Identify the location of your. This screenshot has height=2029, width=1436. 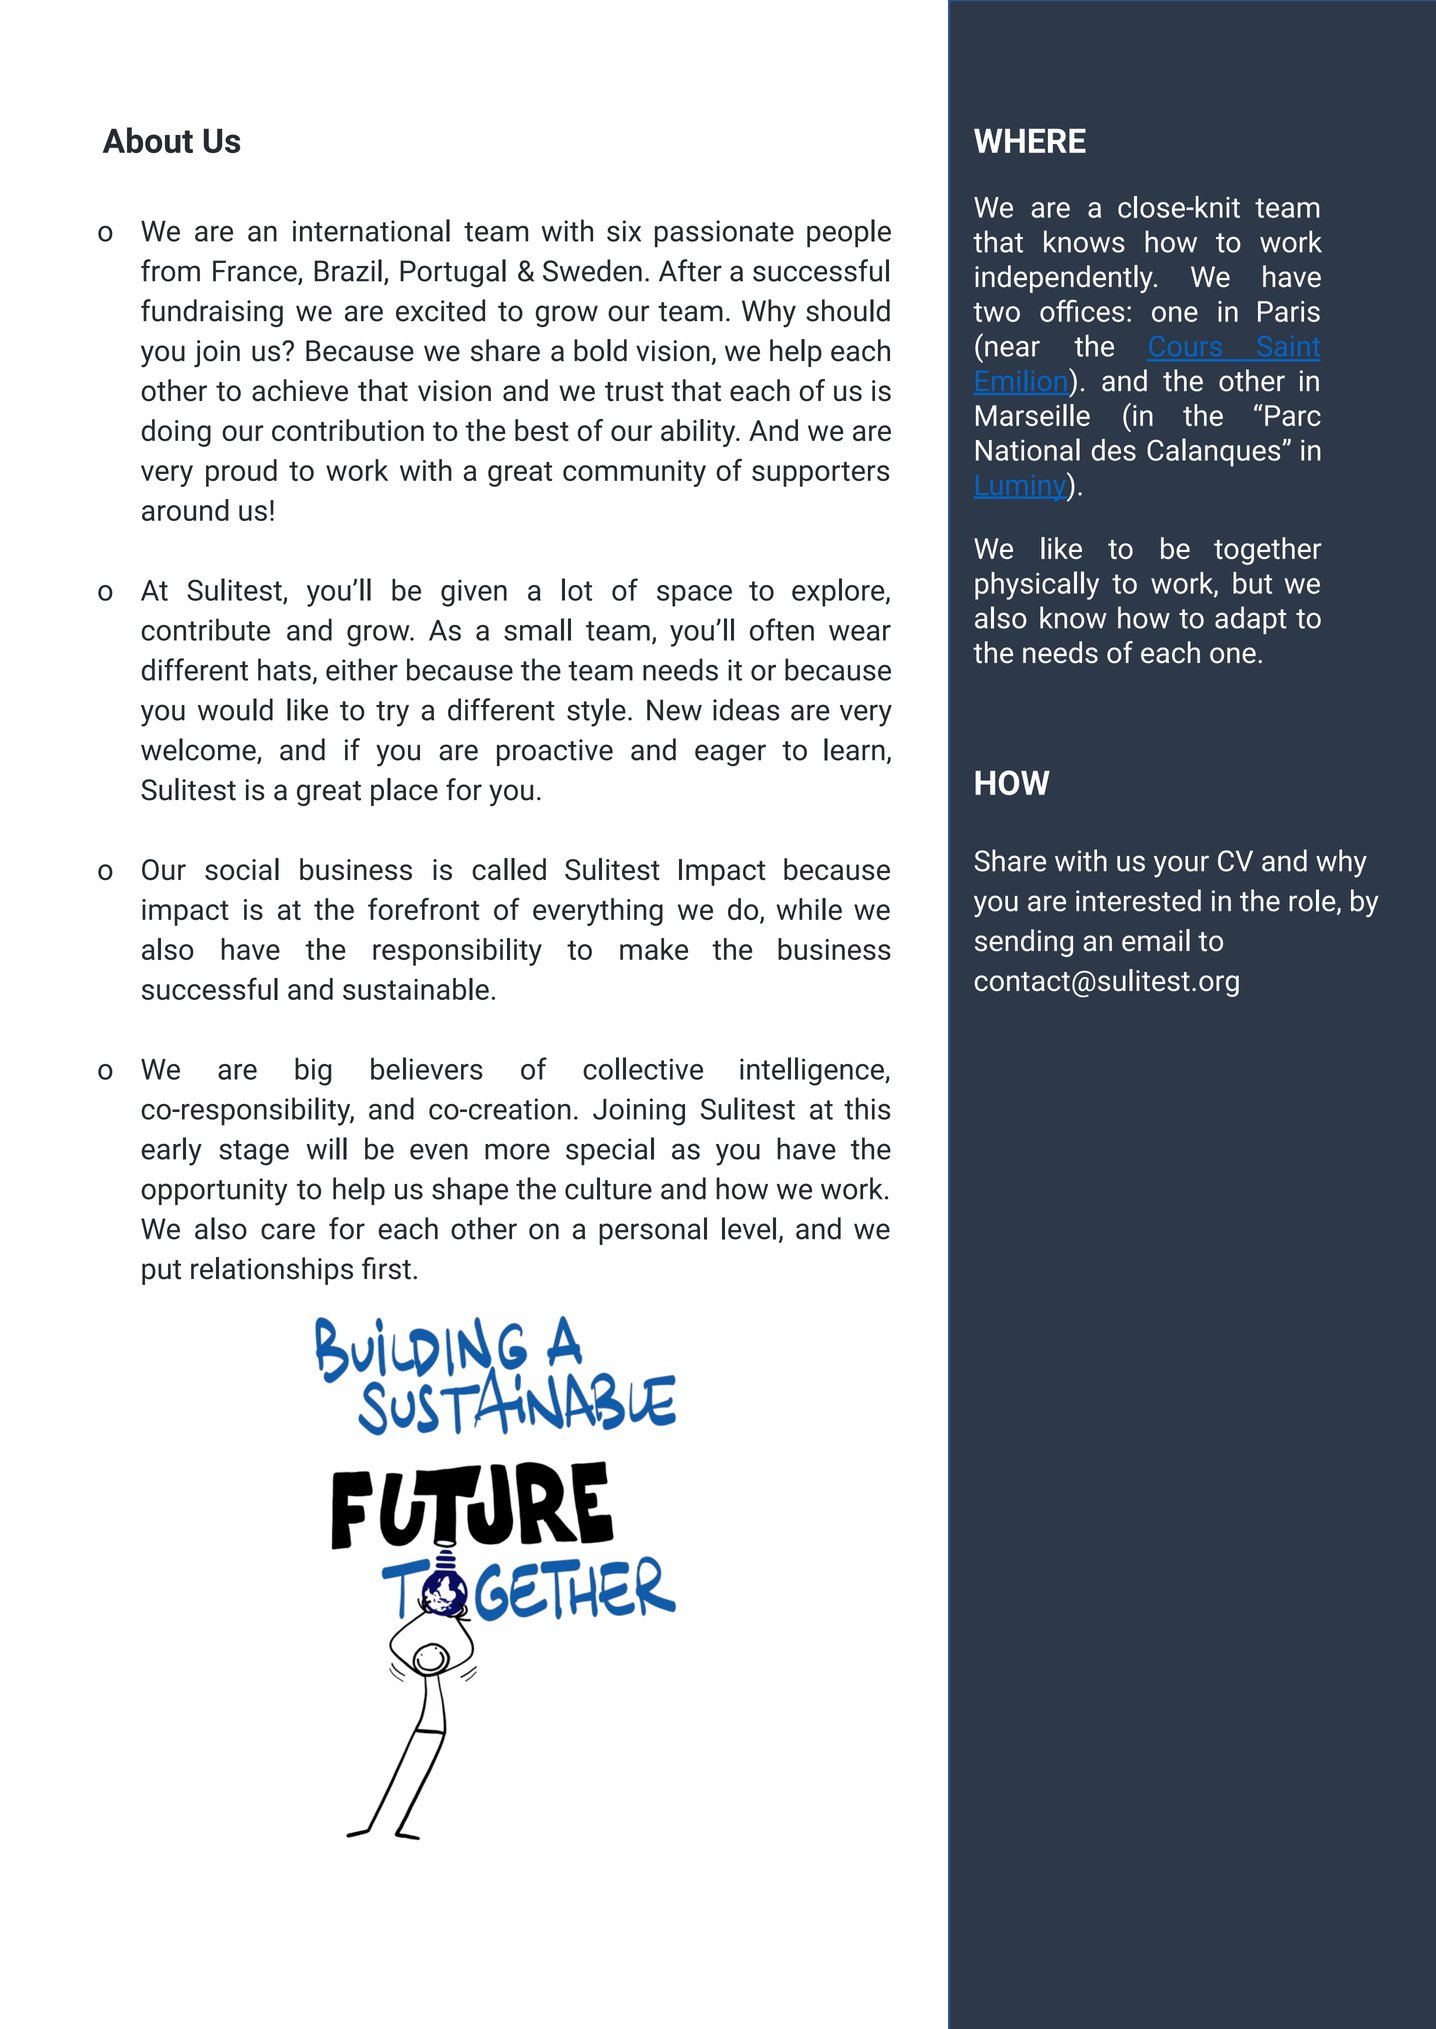
(1181, 866).
